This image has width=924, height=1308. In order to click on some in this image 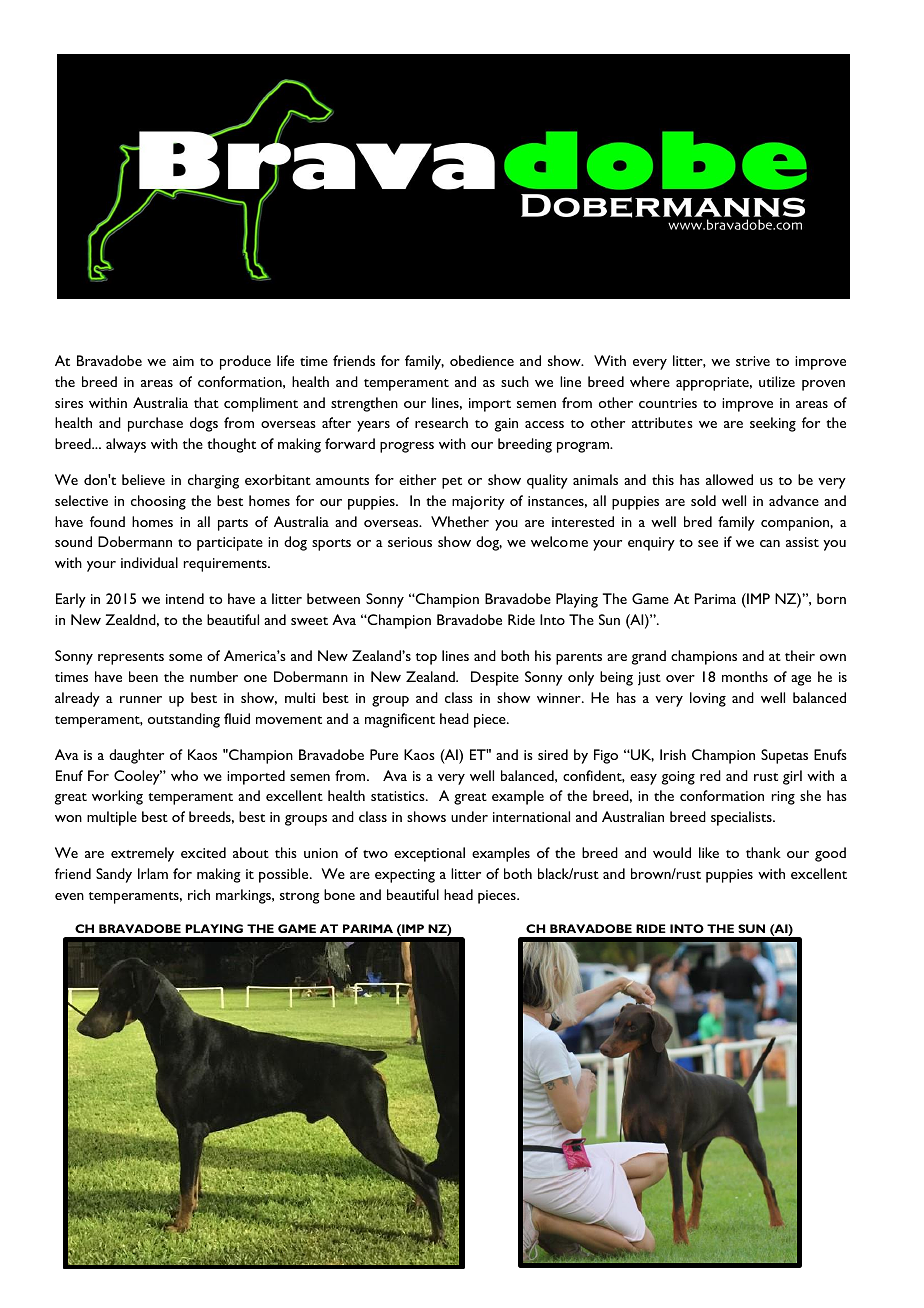, I will do `click(185, 657)`.
